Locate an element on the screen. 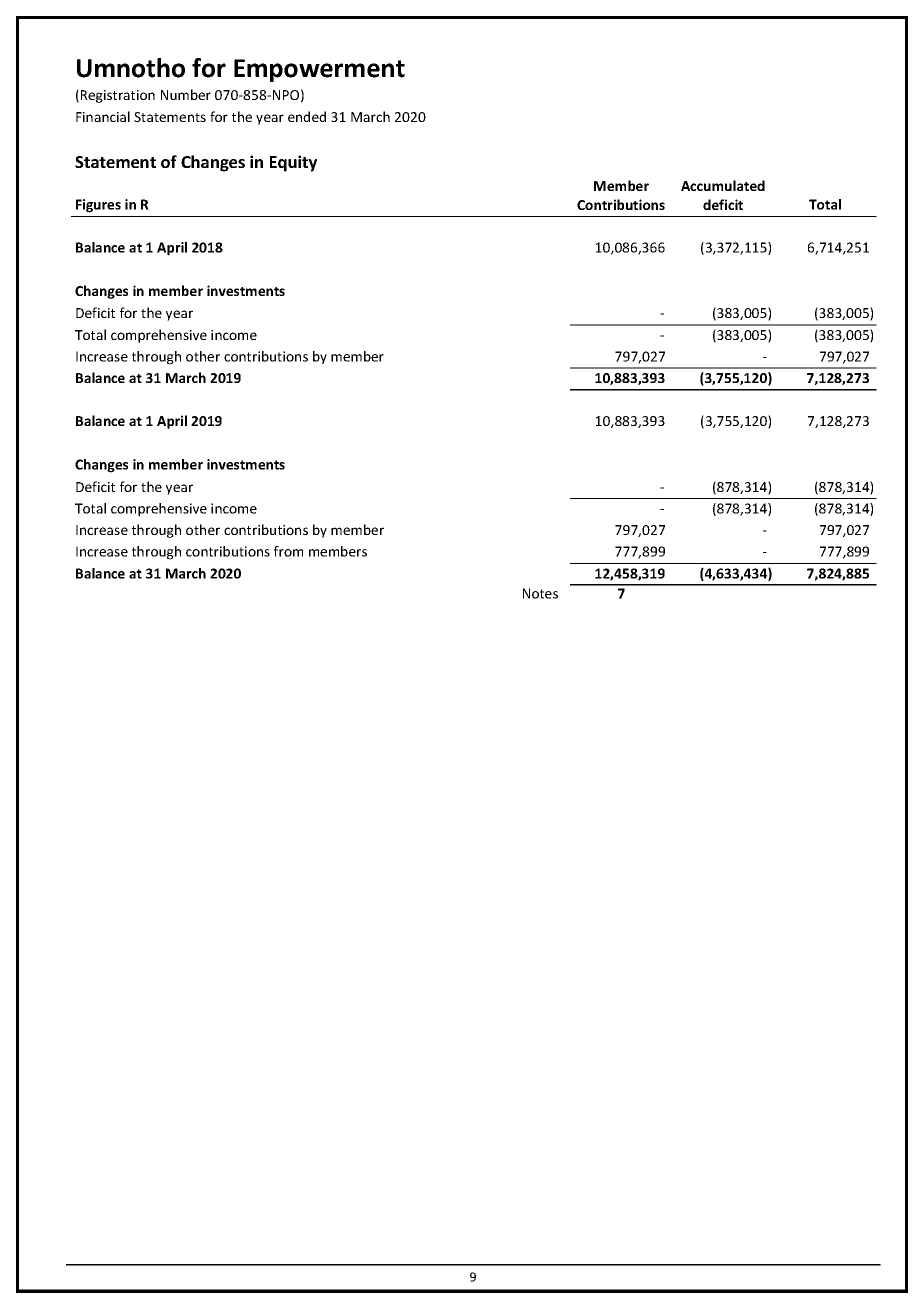 The image size is (924, 1309). from is located at coordinates (288, 551).
